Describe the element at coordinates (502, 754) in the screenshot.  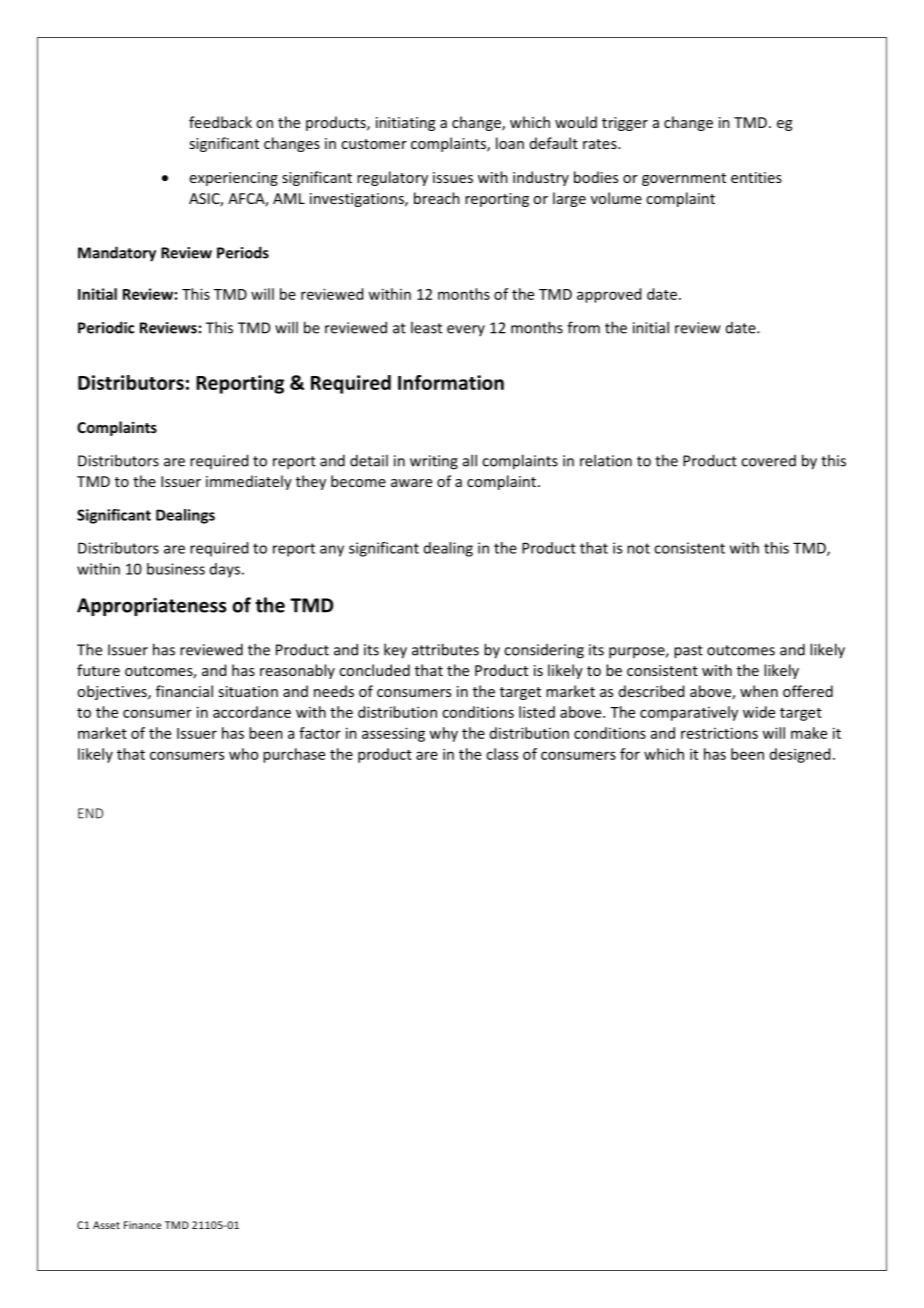
I see `class` at that location.
